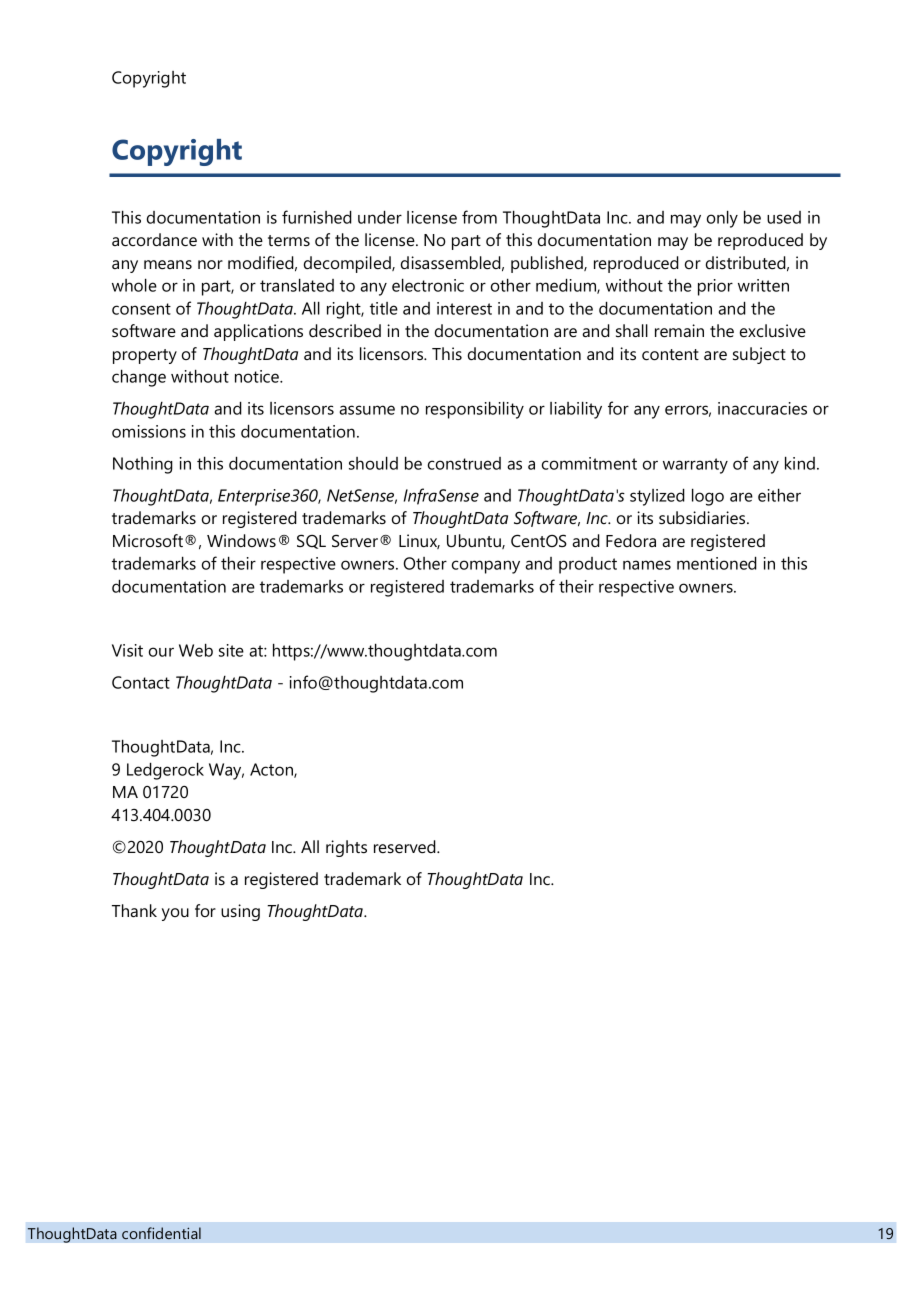 The width and height of the screenshot is (924, 1308). I want to click on reserved, so click(406, 846).
